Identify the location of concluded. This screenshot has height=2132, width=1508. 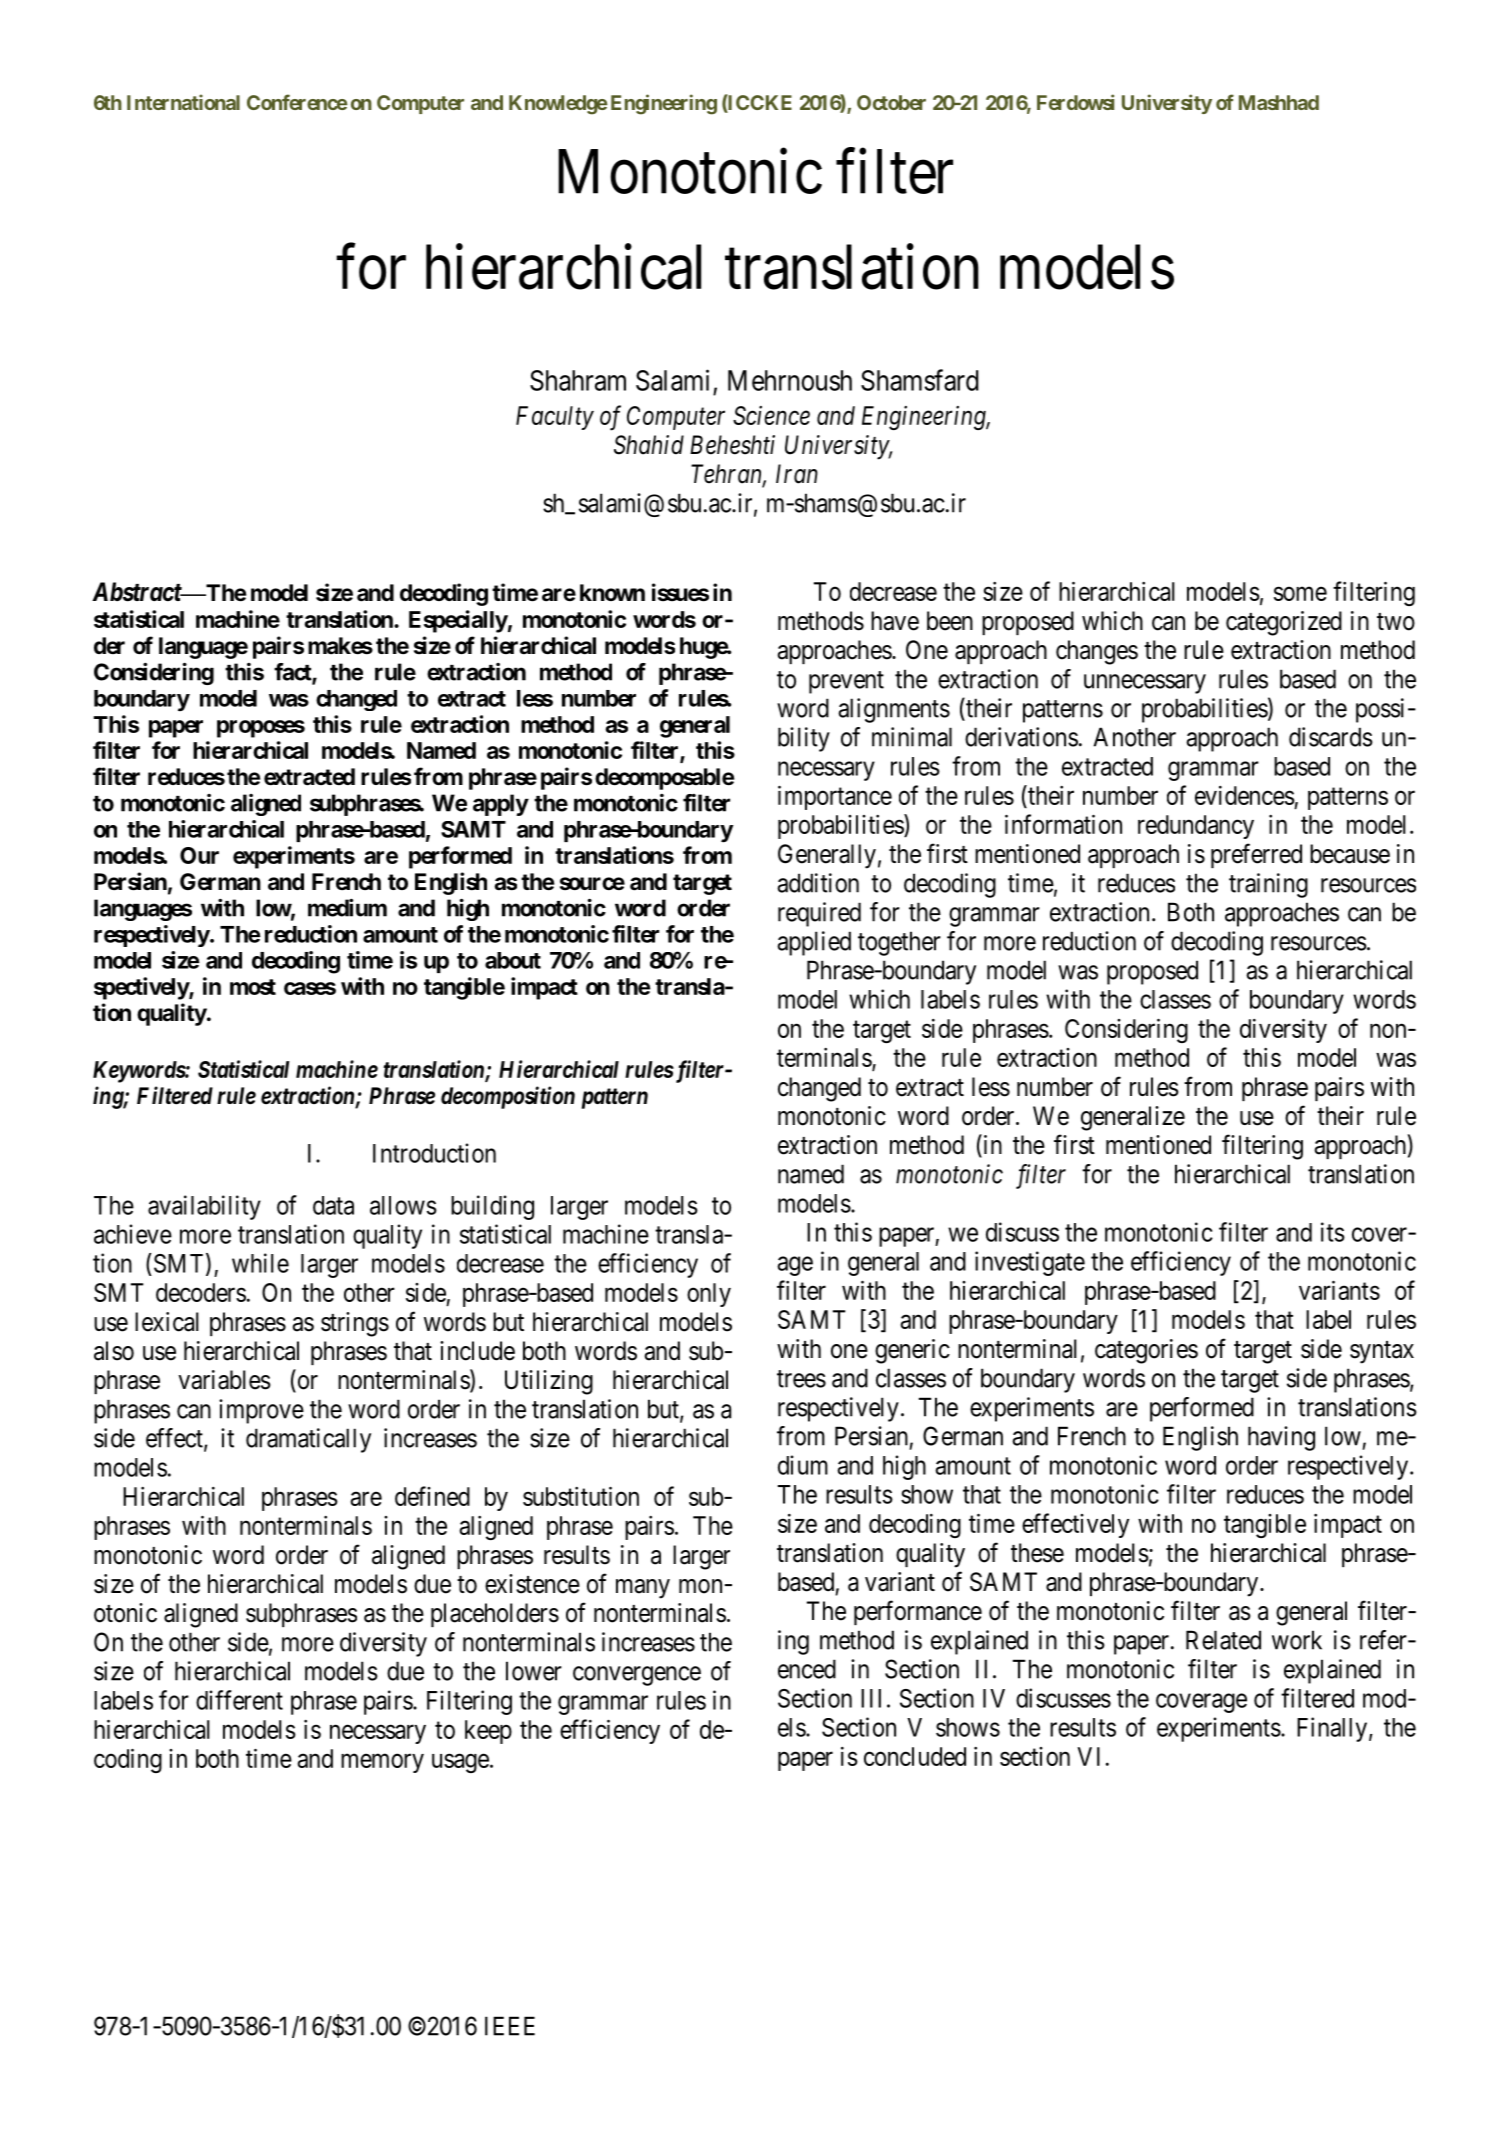
(915, 1756).
